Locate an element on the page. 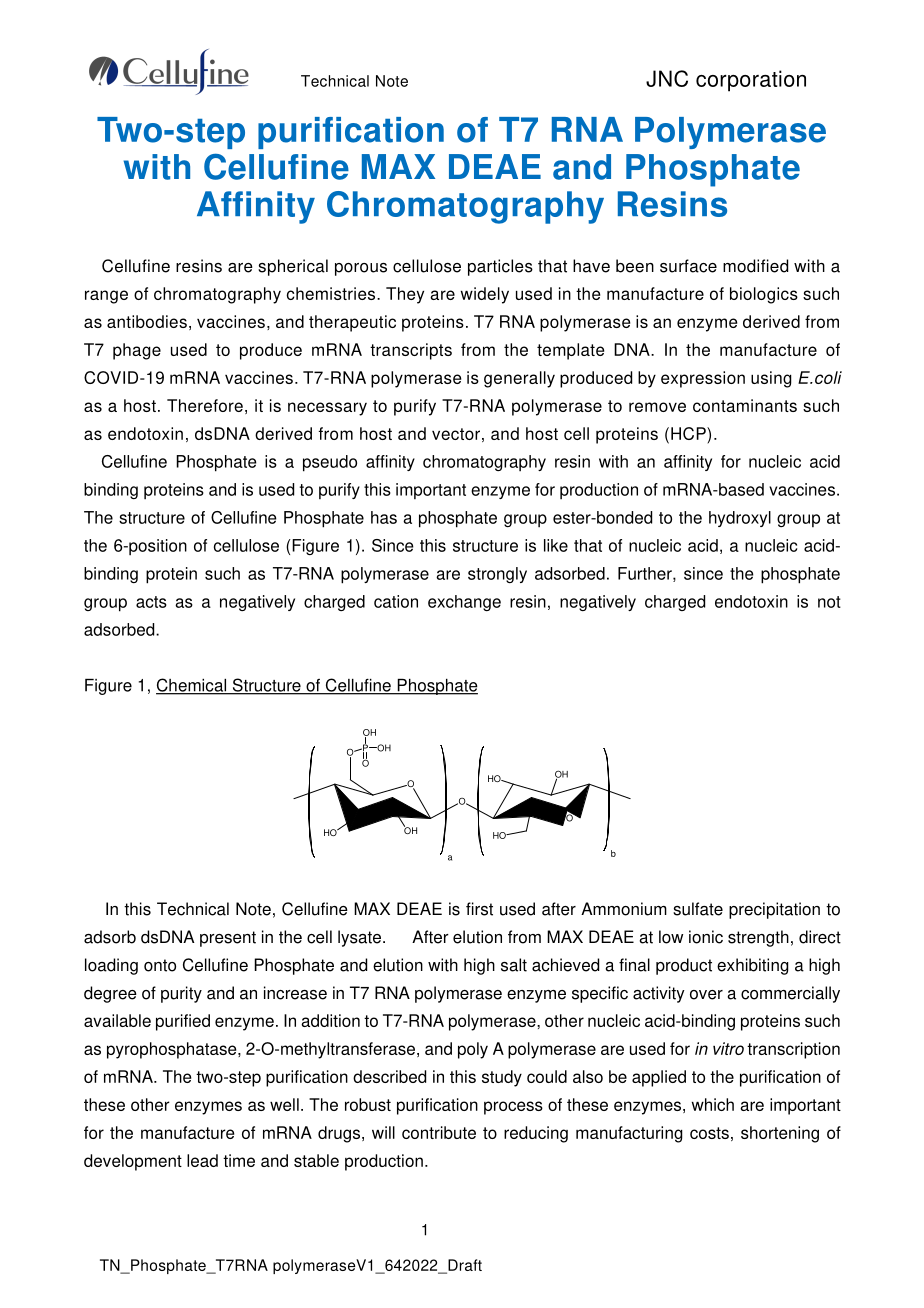 The image size is (924, 1308). contribute is located at coordinates (439, 1132).
